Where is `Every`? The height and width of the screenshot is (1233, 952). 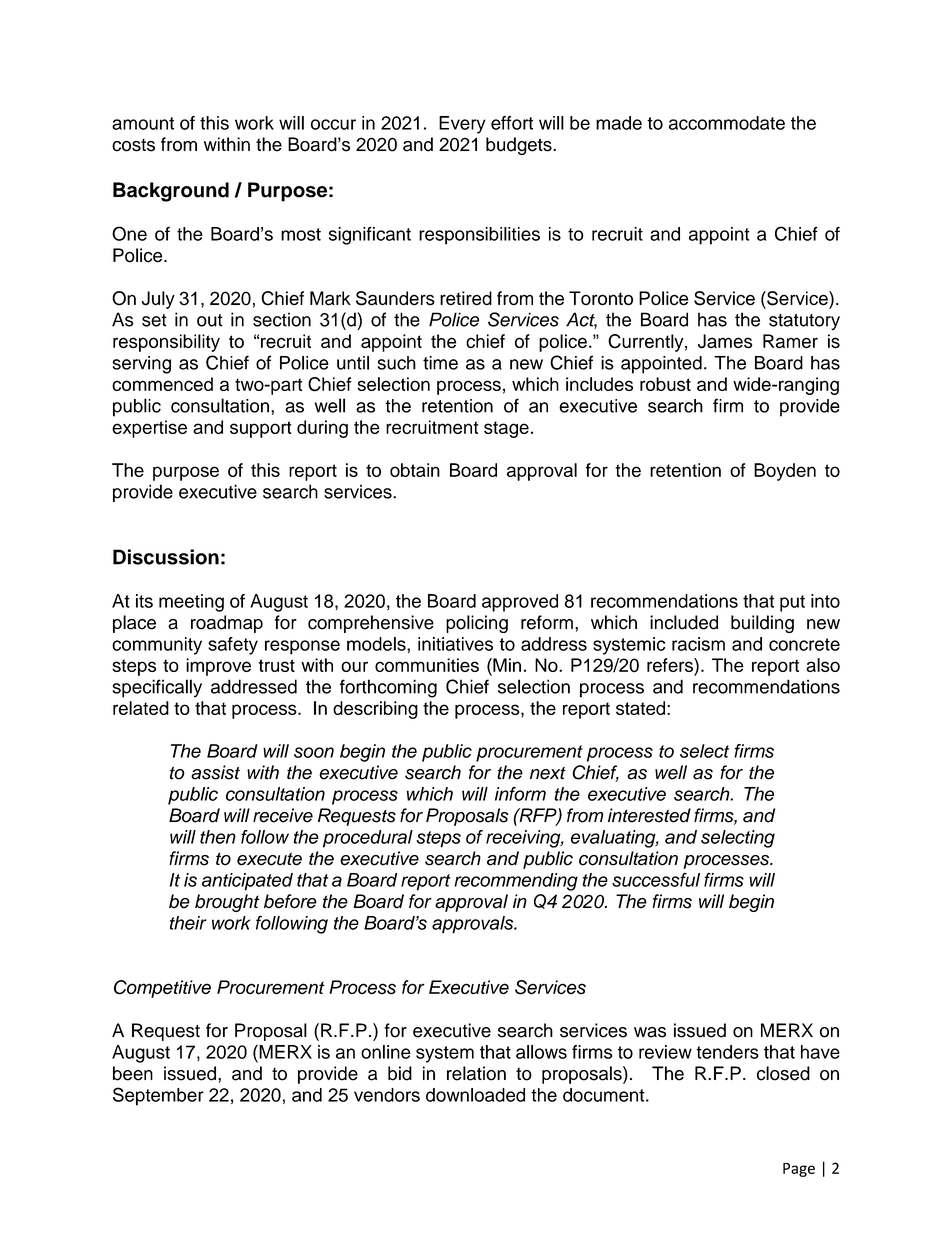 Every is located at coordinates (462, 125).
